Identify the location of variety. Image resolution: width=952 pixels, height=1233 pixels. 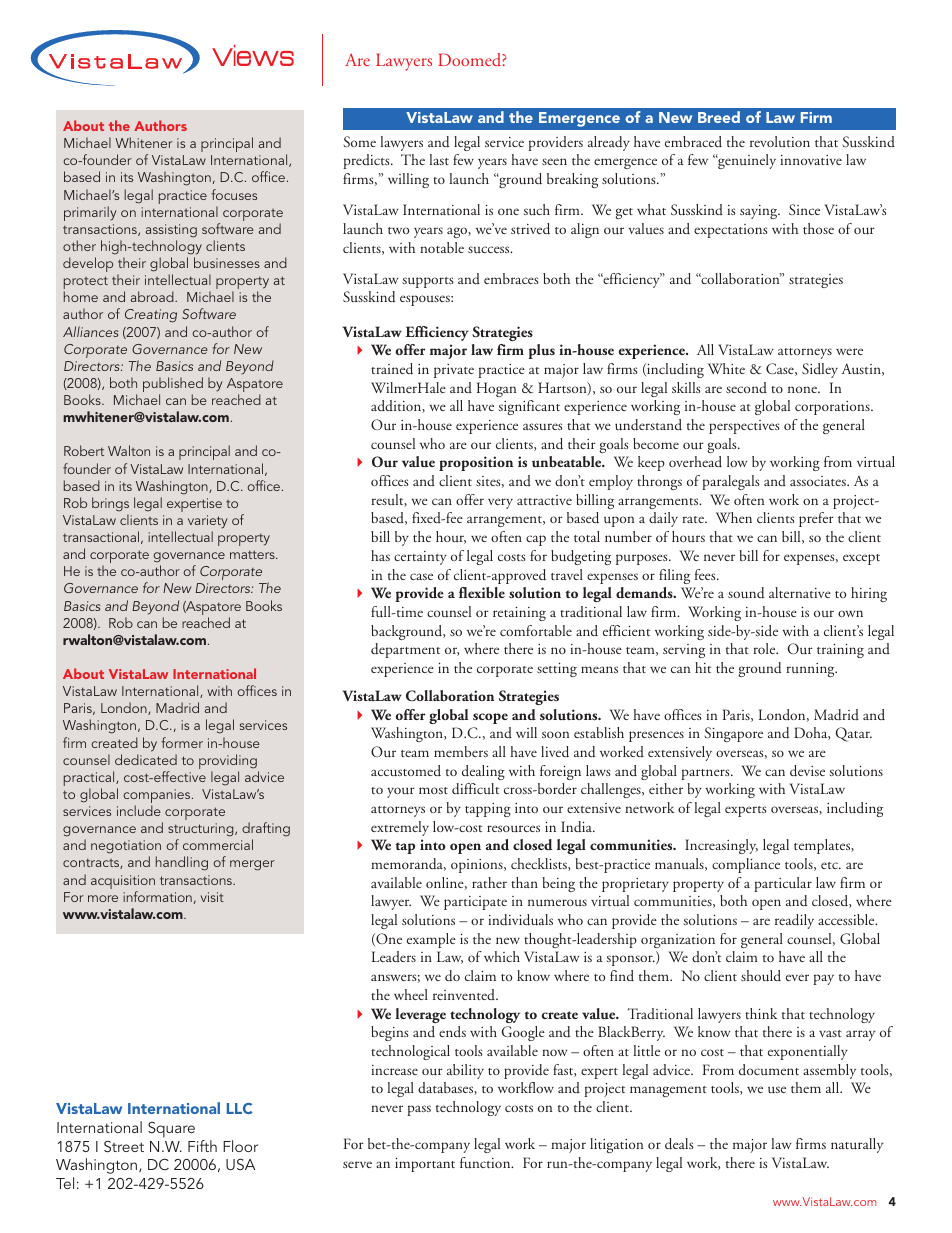
(207, 522).
